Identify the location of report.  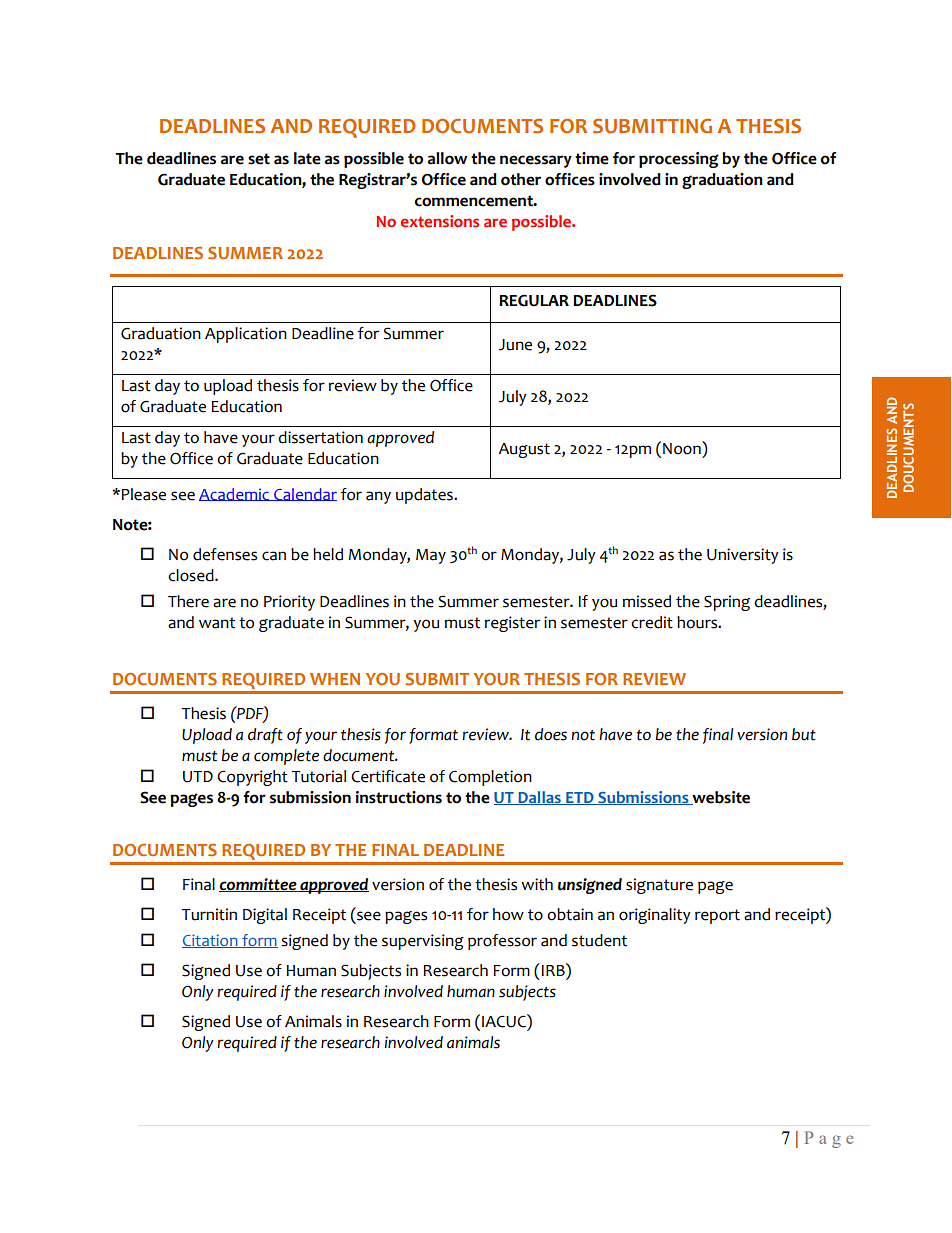
(717, 916).
